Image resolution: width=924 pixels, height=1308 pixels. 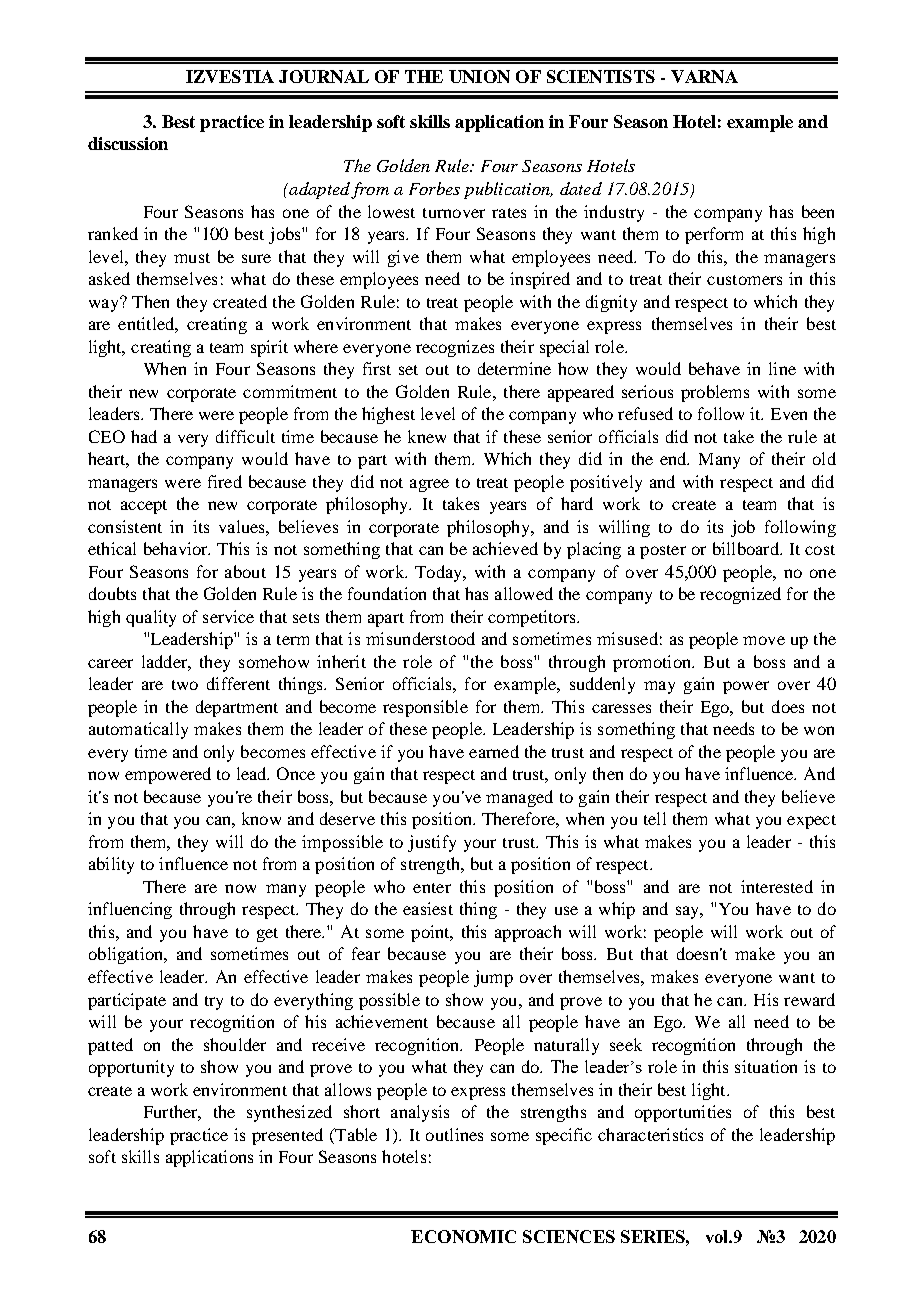 I want to click on VARNA, so click(x=704, y=76).
